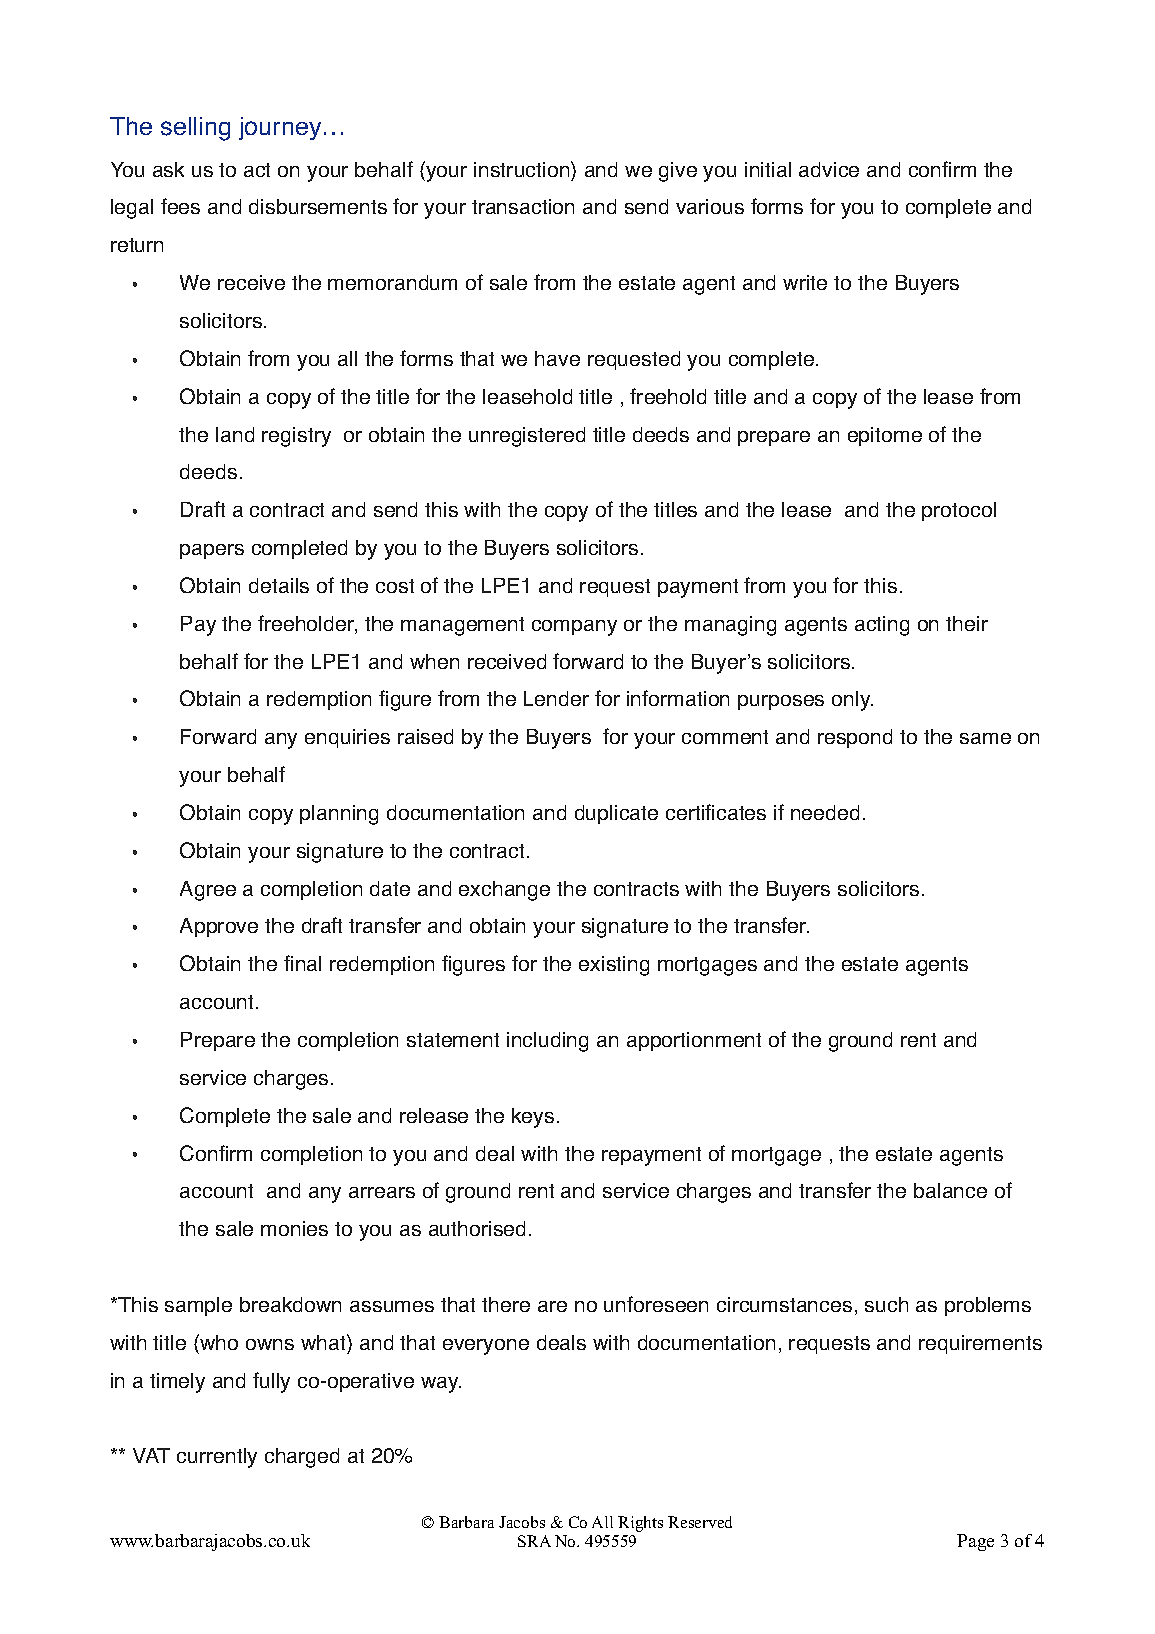  I want to click on details, so click(279, 585).
